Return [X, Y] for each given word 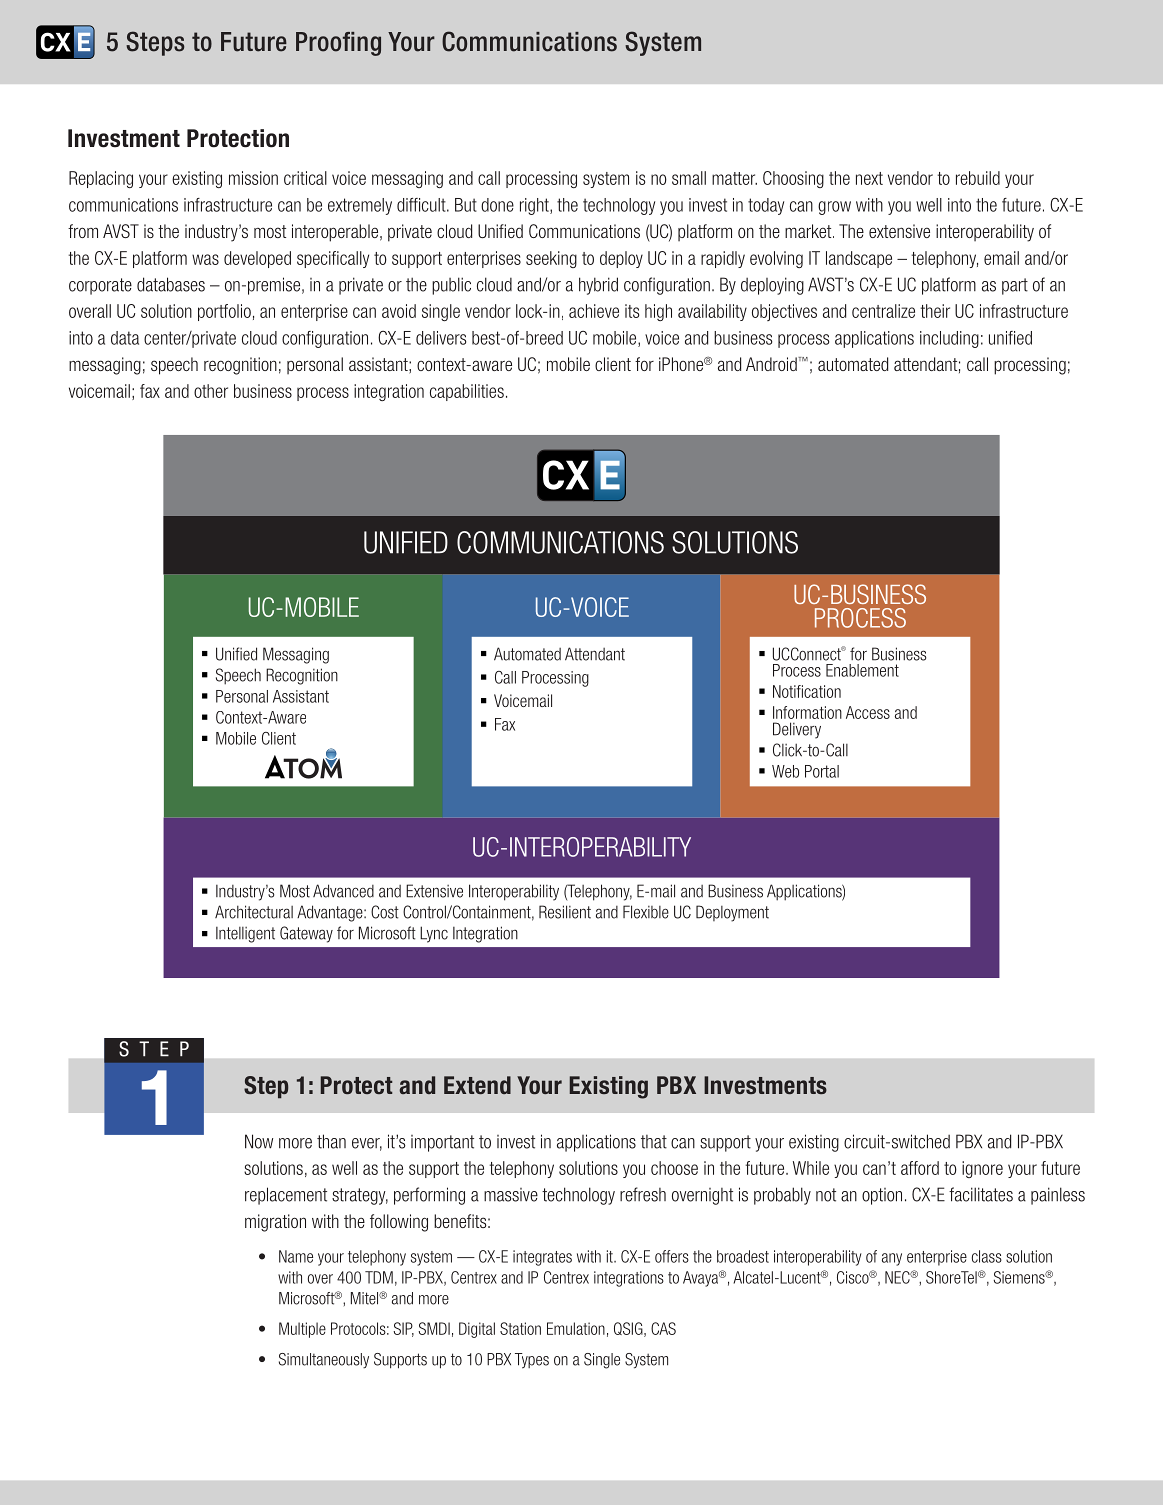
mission [253, 178]
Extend [477, 1085]
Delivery [797, 730]
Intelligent [245, 935]
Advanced [343, 891]
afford [920, 1168]
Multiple [302, 1330]
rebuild [978, 178]
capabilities [467, 392]
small [689, 178]
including [949, 339]
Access [868, 712]
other [211, 391]
